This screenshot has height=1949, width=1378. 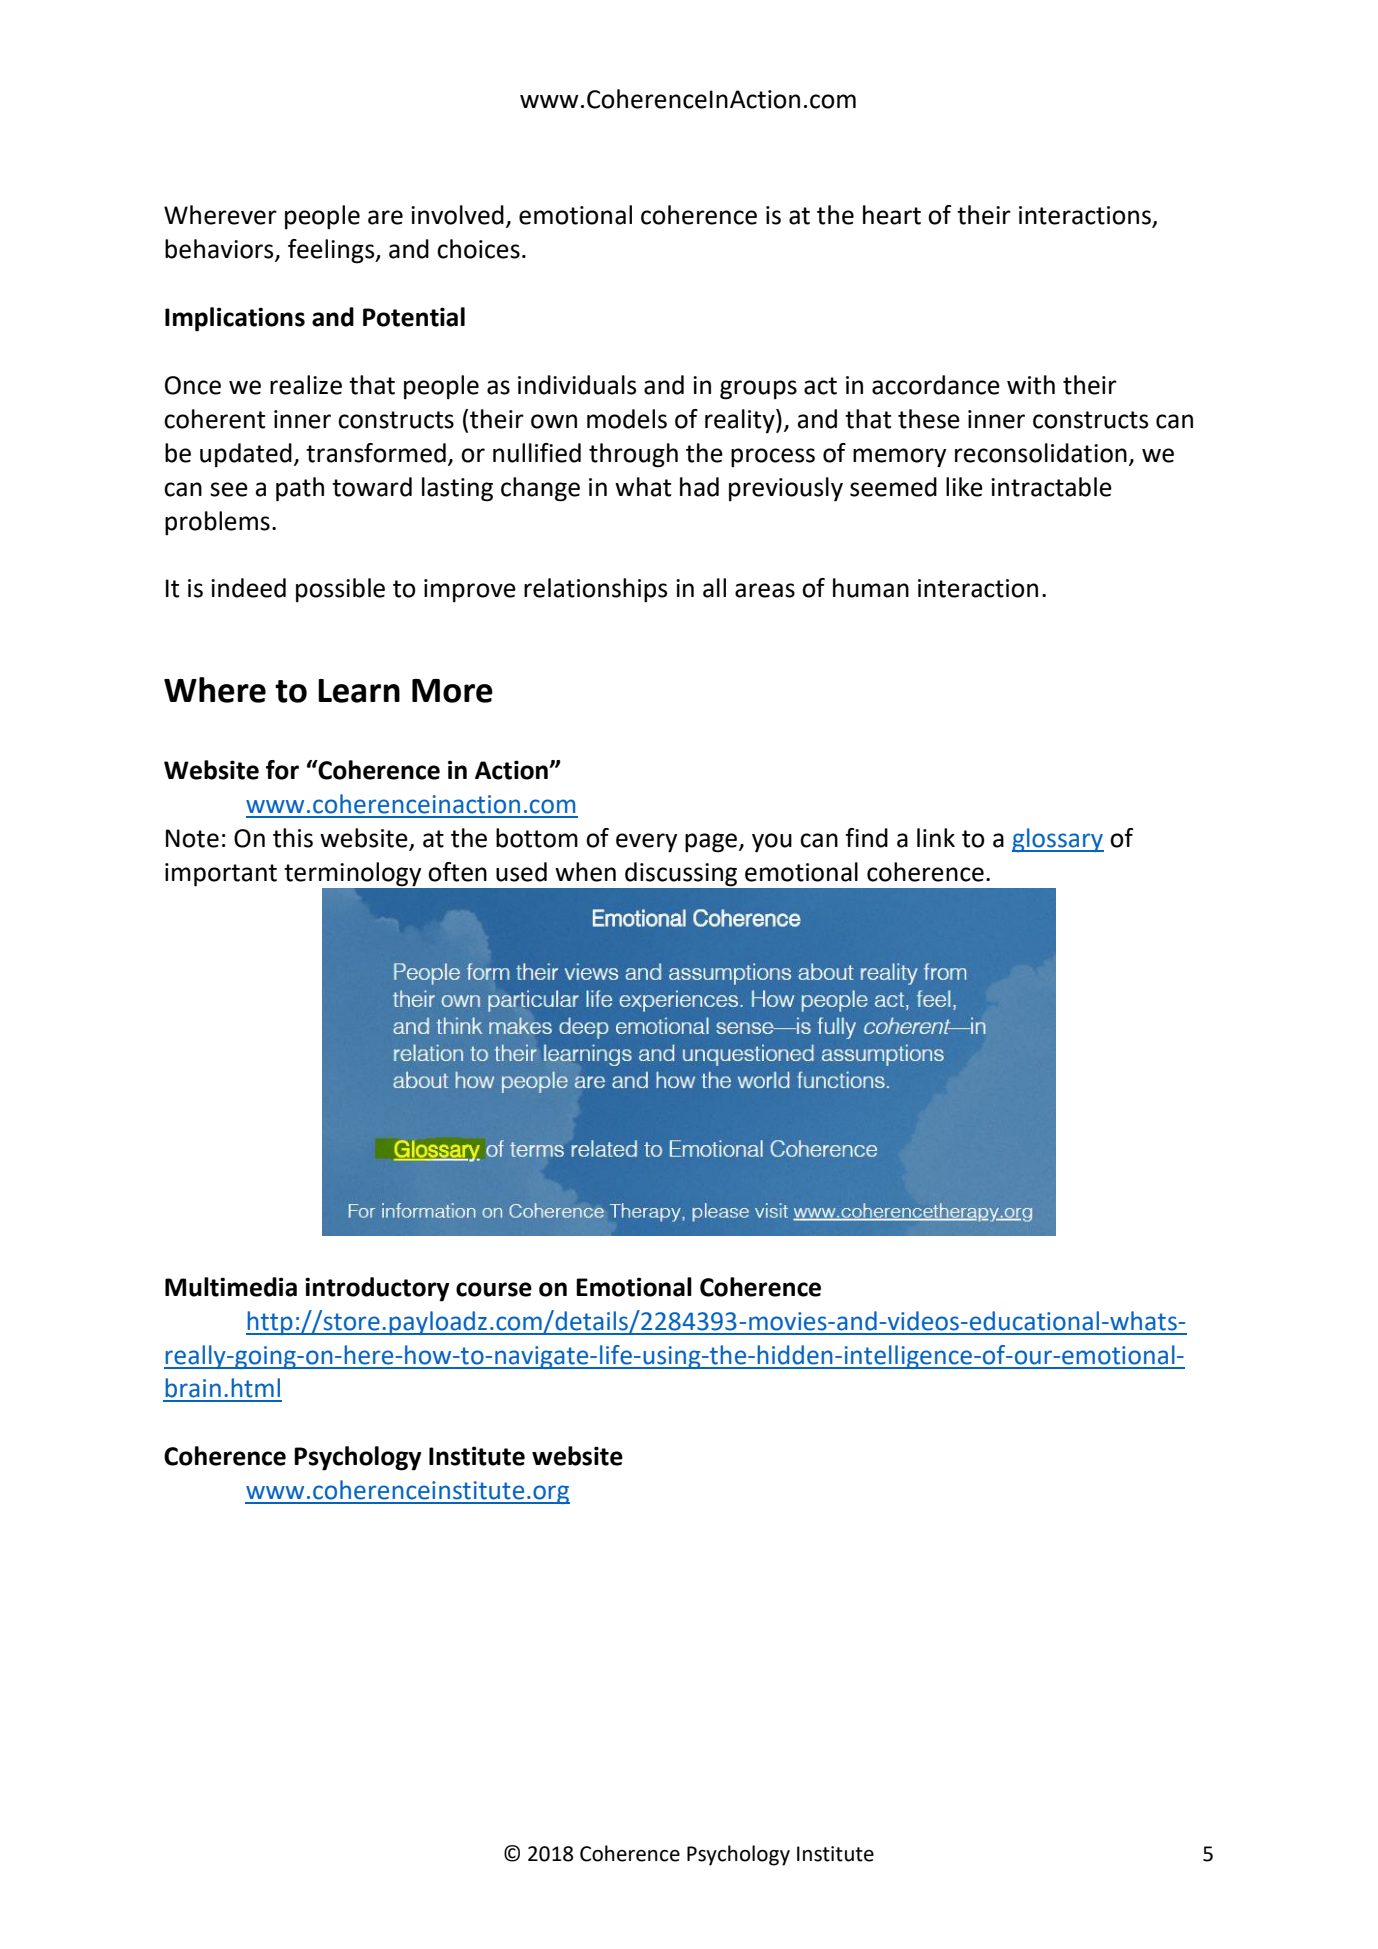 I want to click on Learn, so click(x=359, y=691).
